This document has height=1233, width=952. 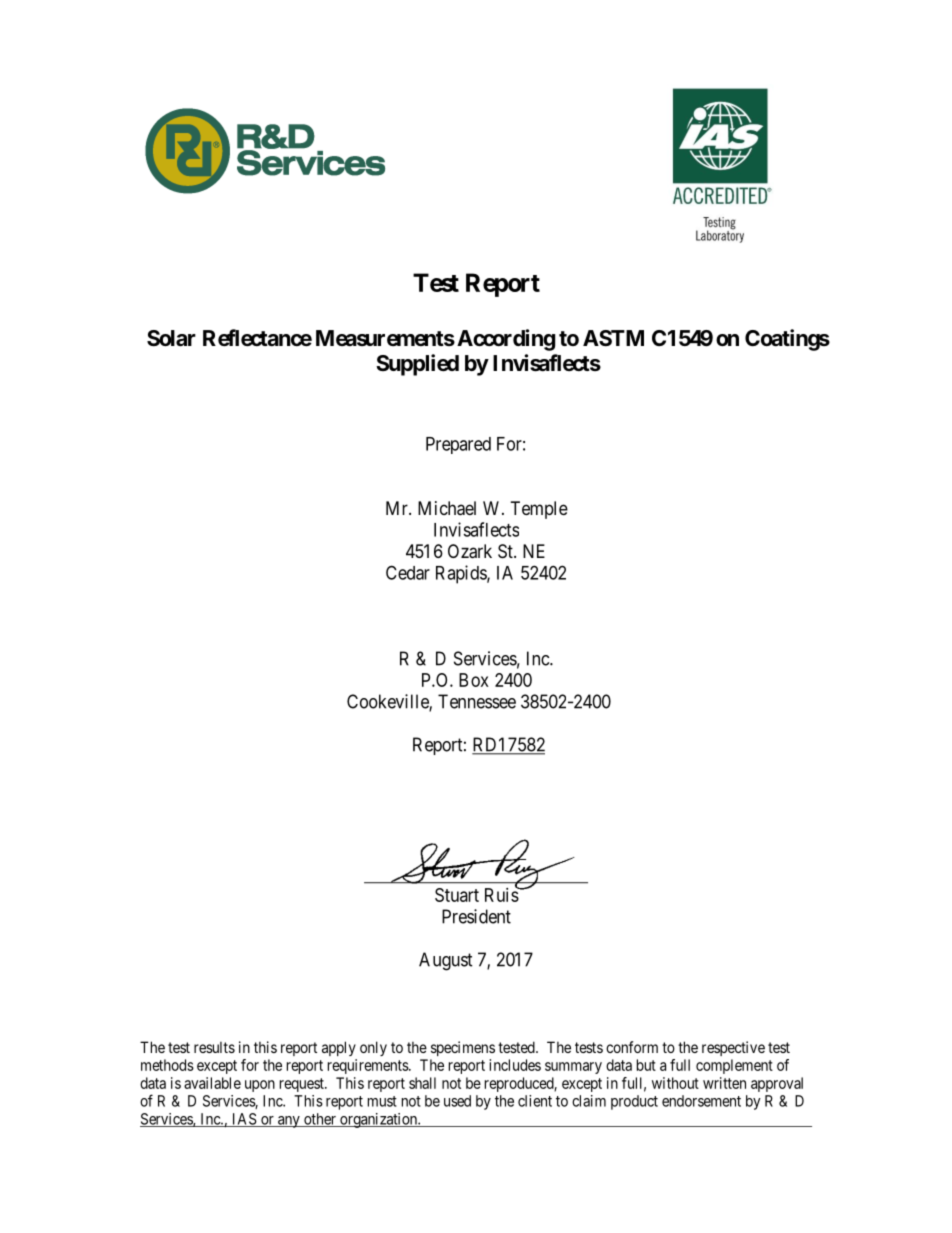 What do you see at coordinates (447, 508) in the document?
I see `Michael` at bounding box center [447, 508].
